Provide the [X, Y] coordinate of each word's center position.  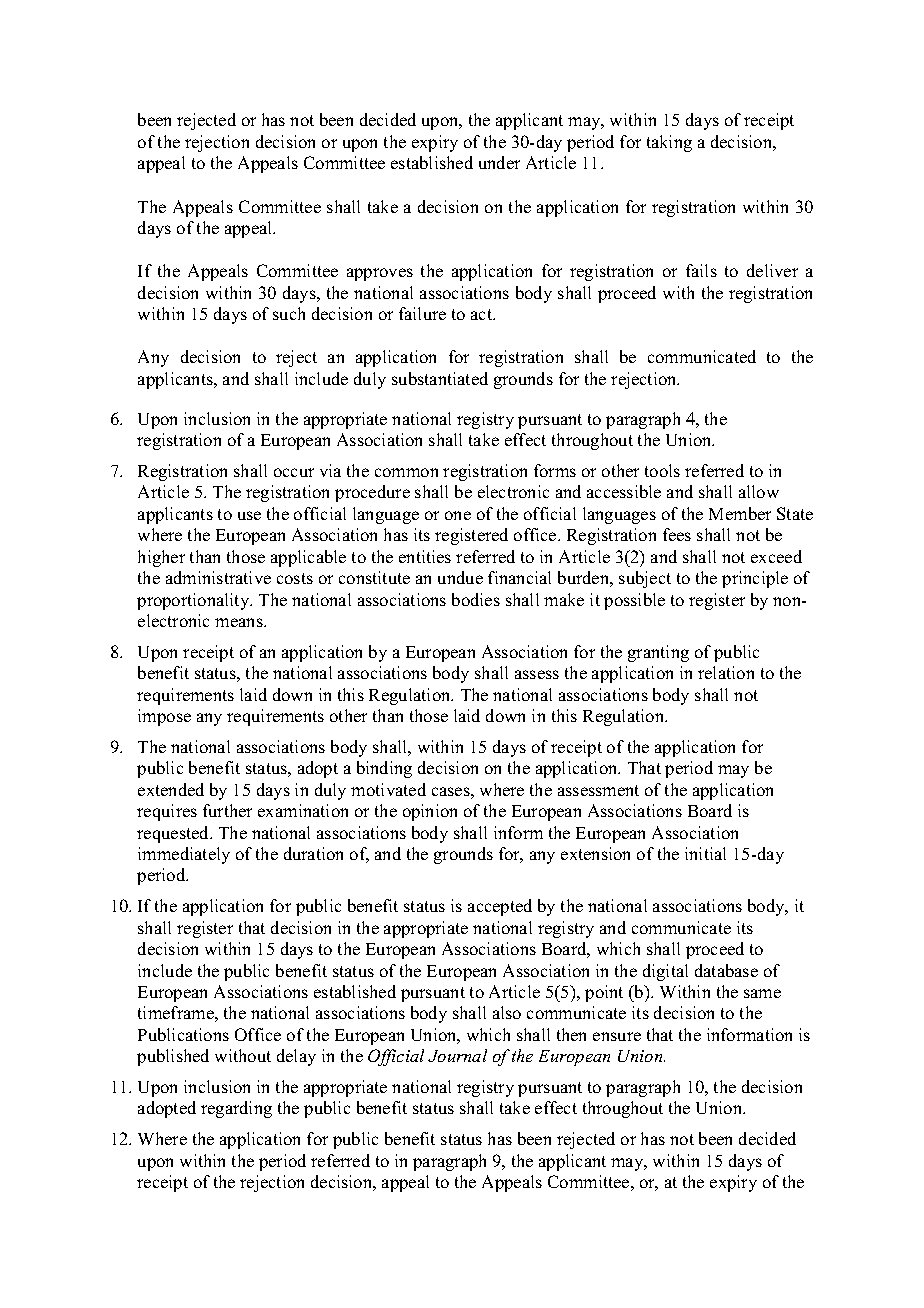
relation [726, 672]
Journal [457, 1055]
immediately [184, 855]
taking [669, 143]
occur [294, 472]
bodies [476, 599]
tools [662, 470]
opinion [430, 812]
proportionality [194, 601]
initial [705, 853]
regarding [236, 1109]
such [289, 313]
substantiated [440, 378]
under [499, 162]
